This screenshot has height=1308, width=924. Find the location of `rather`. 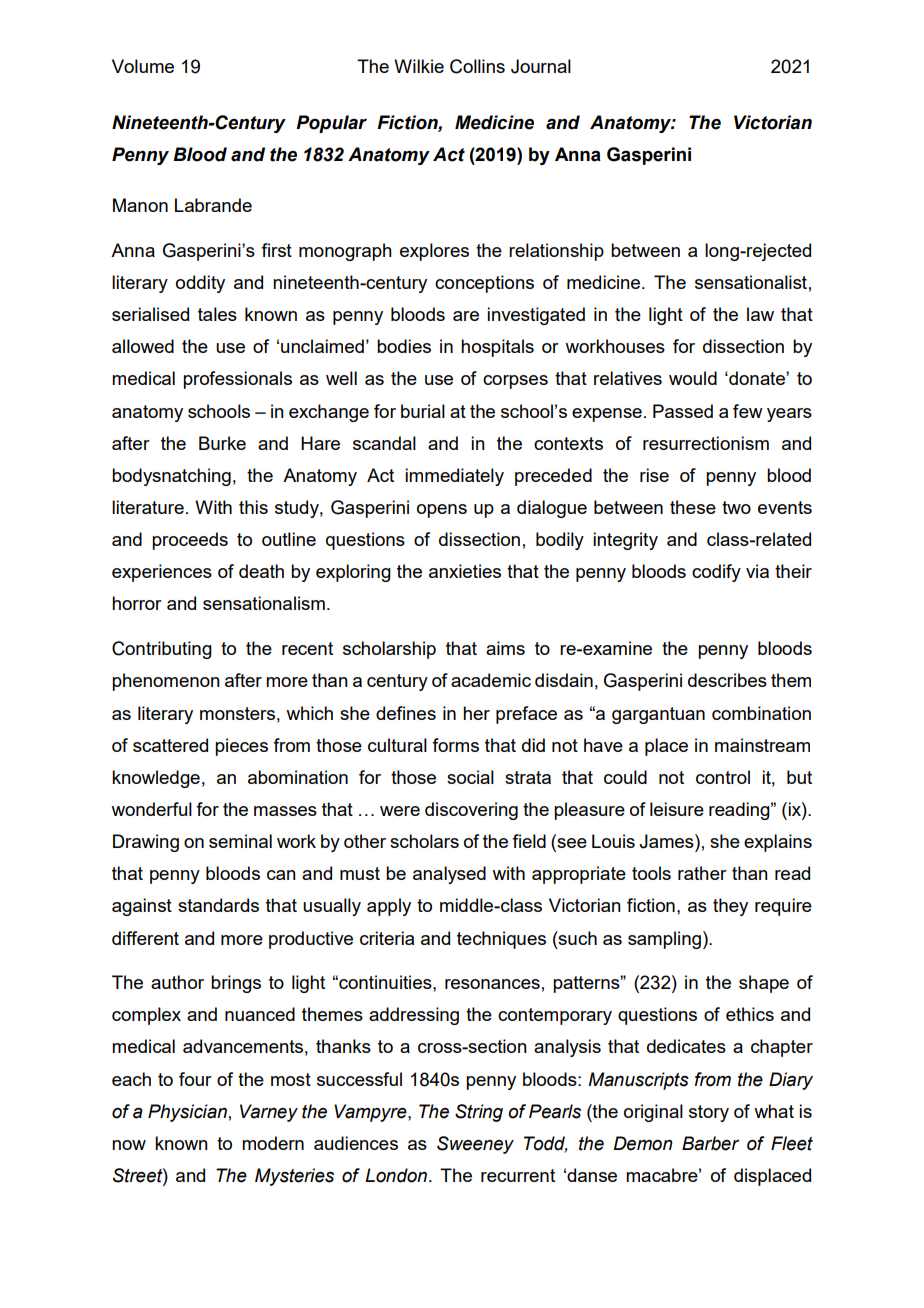

rather is located at coordinates (702, 873).
